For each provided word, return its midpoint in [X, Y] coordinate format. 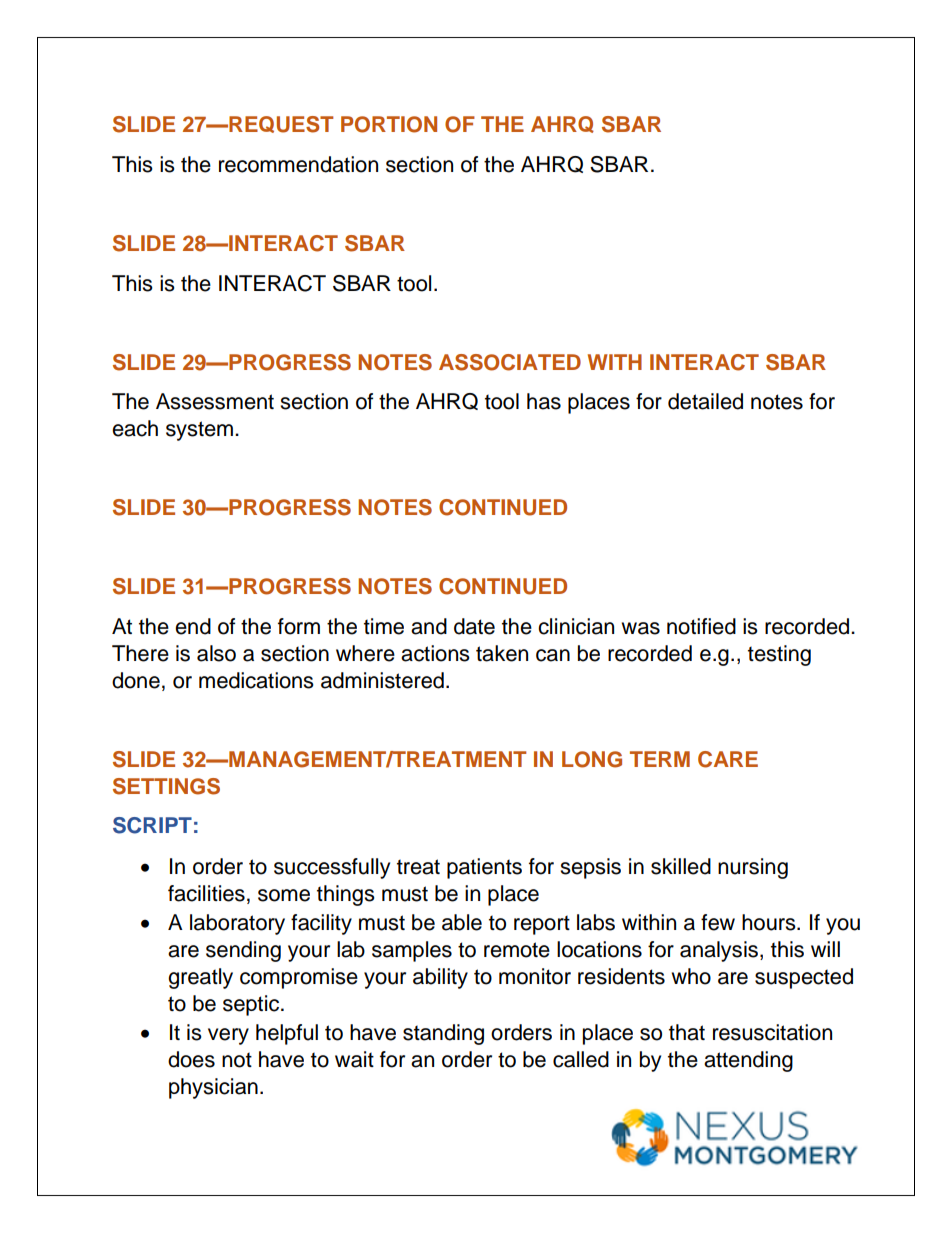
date [474, 626]
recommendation [298, 164]
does [191, 1059]
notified [701, 626]
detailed [705, 401]
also [216, 653]
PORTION [389, 124]
